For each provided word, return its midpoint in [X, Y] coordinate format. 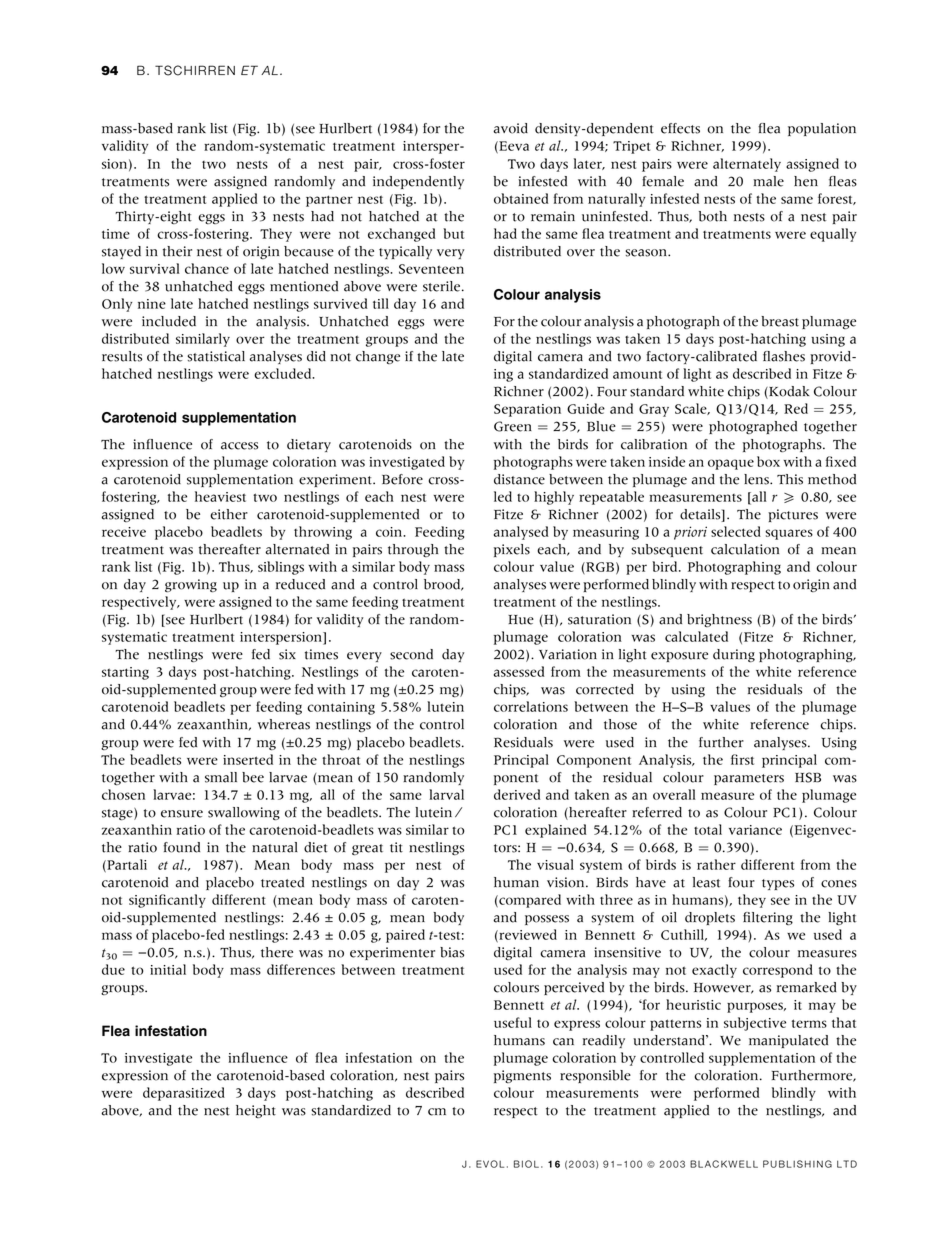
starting [125, 673]
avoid [510, 128]
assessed [519, 671]
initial [168, 969]
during [734, 656]
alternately [747, 165]
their [177, 251]
